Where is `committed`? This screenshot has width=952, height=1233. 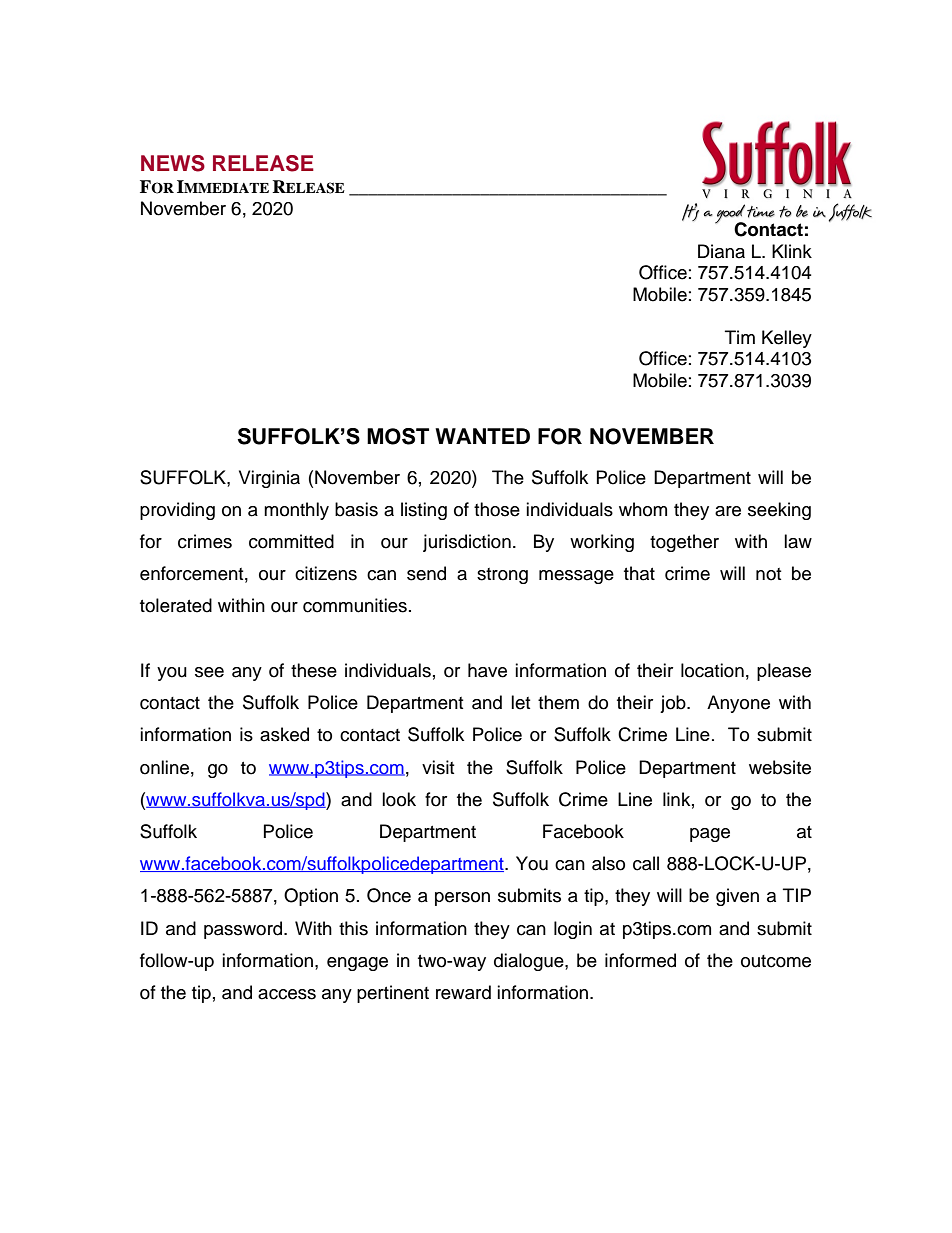
committed is located at coordinates (291, 541).
